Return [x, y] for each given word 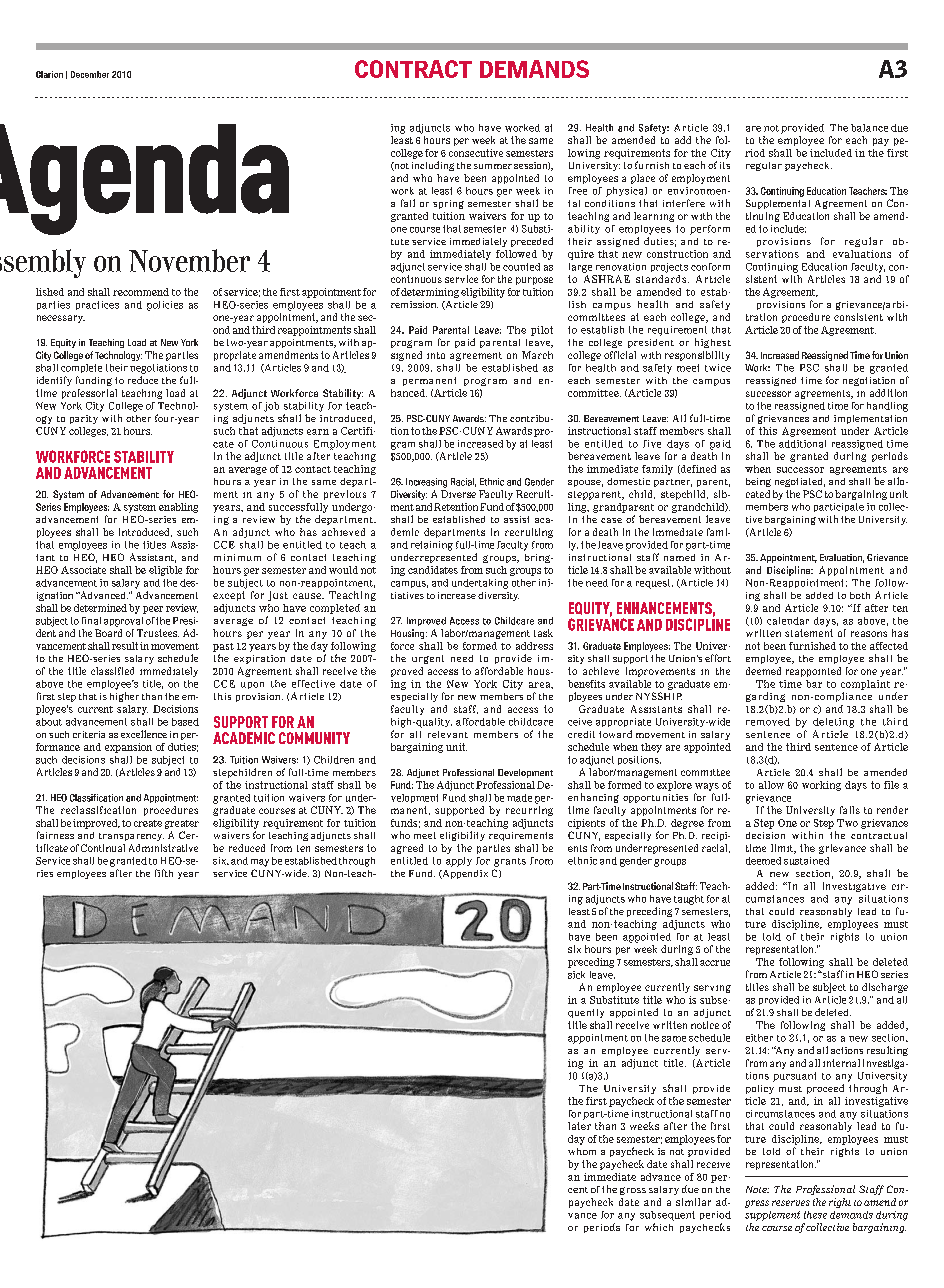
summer [493, 166]
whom [582, 1151]
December [90, 74]
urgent [428, 659]
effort [718, 658]
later [579, 1126]
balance [869, 128]
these [815, 1215]
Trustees [158, 633]
